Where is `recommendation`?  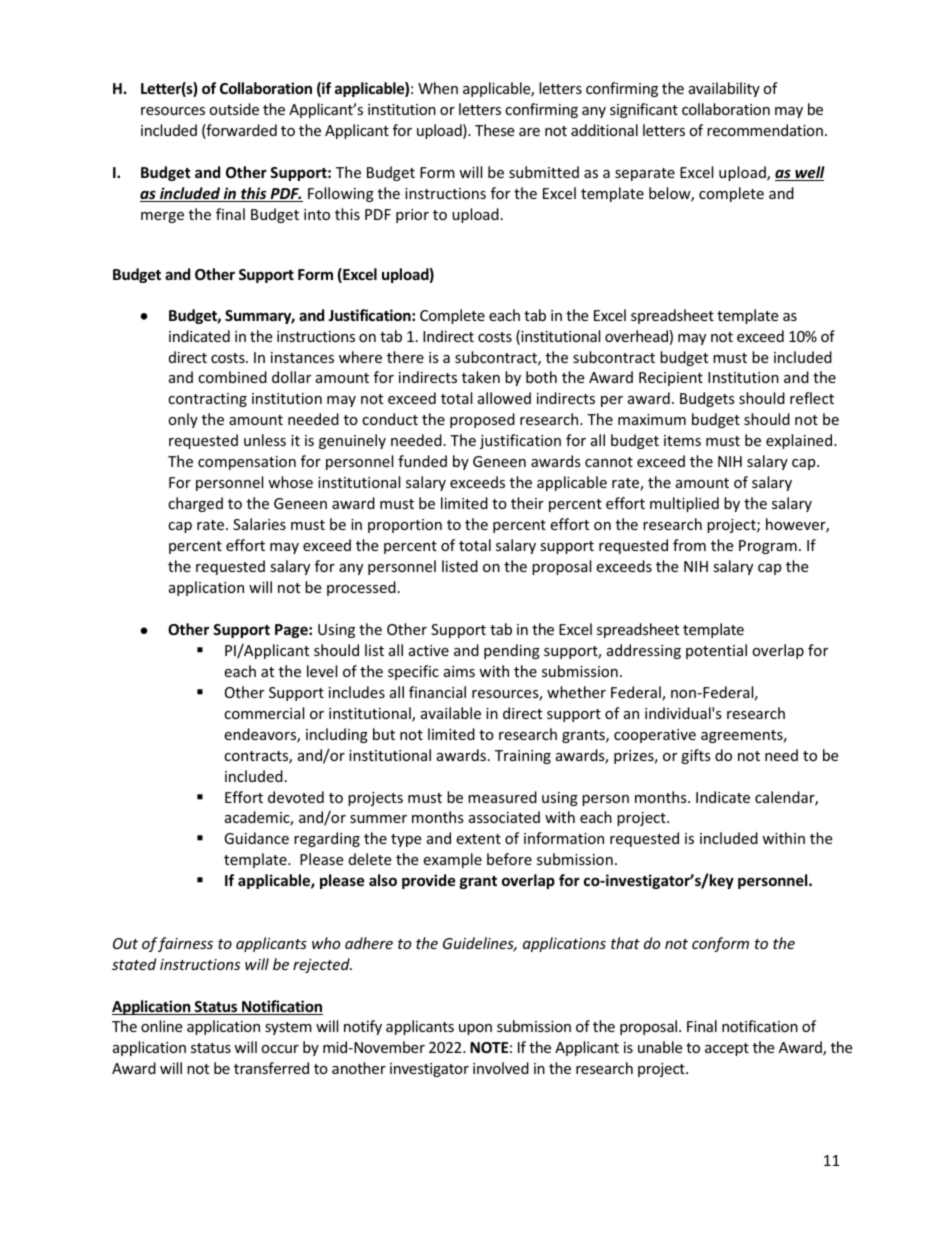
recommendation is located at coordinates (765, 130).
